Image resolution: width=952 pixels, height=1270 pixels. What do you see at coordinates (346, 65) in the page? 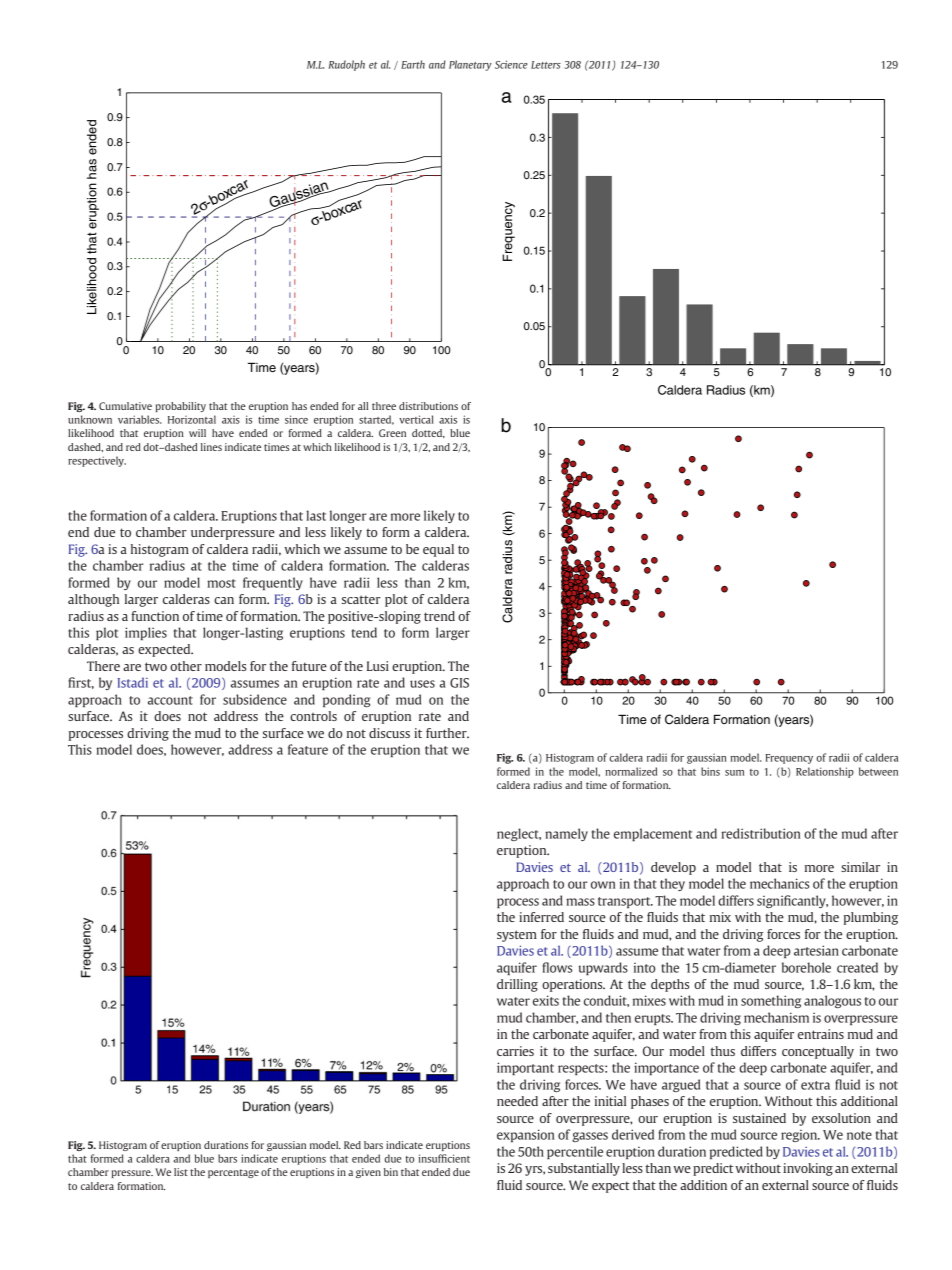
I see `Rudolph` at bounding box center [346, 65].
